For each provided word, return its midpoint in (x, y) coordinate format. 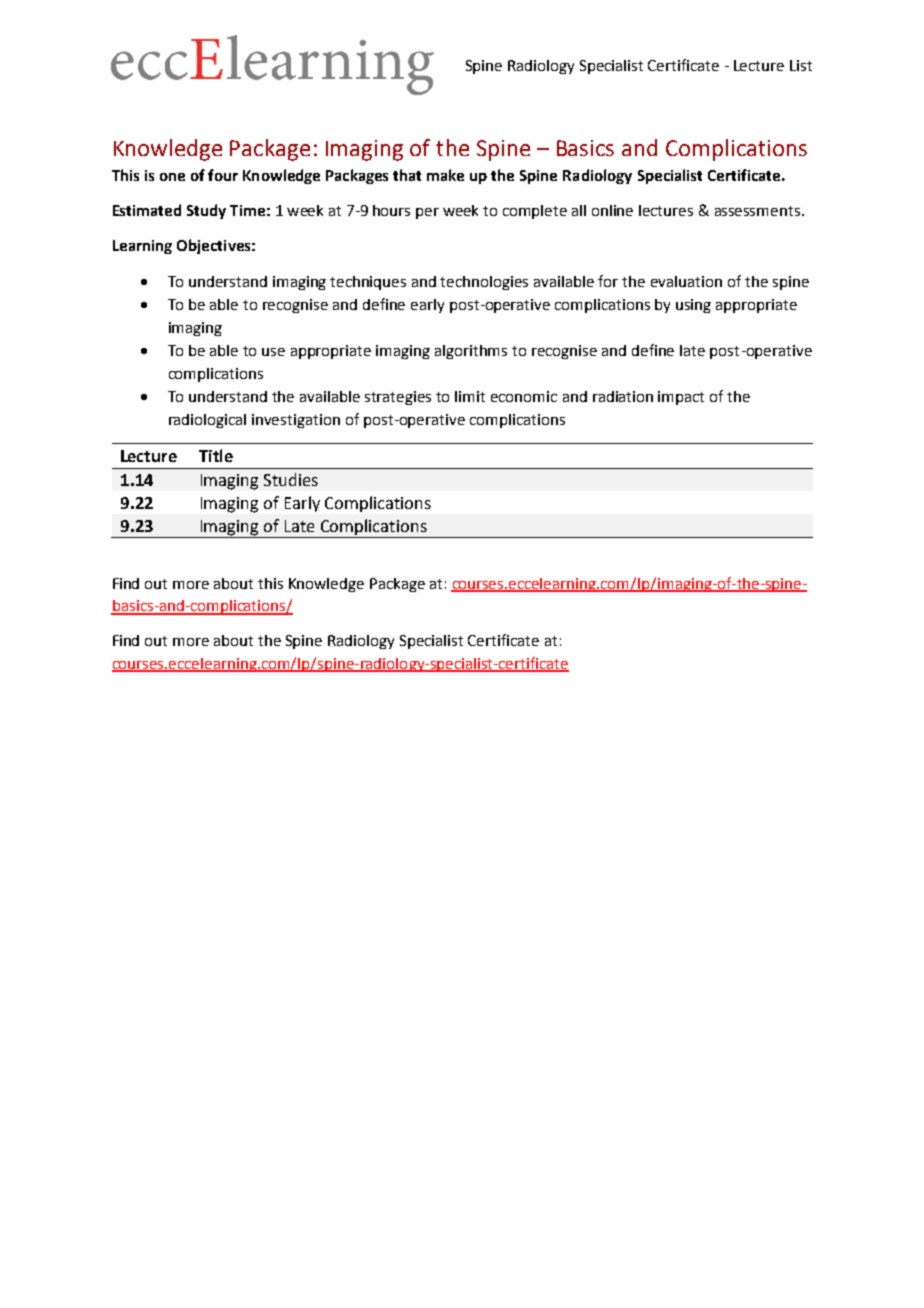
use (273, 352)
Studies (291, 479)
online (612, 210)
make (445, 175)
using (693, 306)
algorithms (471, 352)
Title (216, 455)
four (223, 175)
